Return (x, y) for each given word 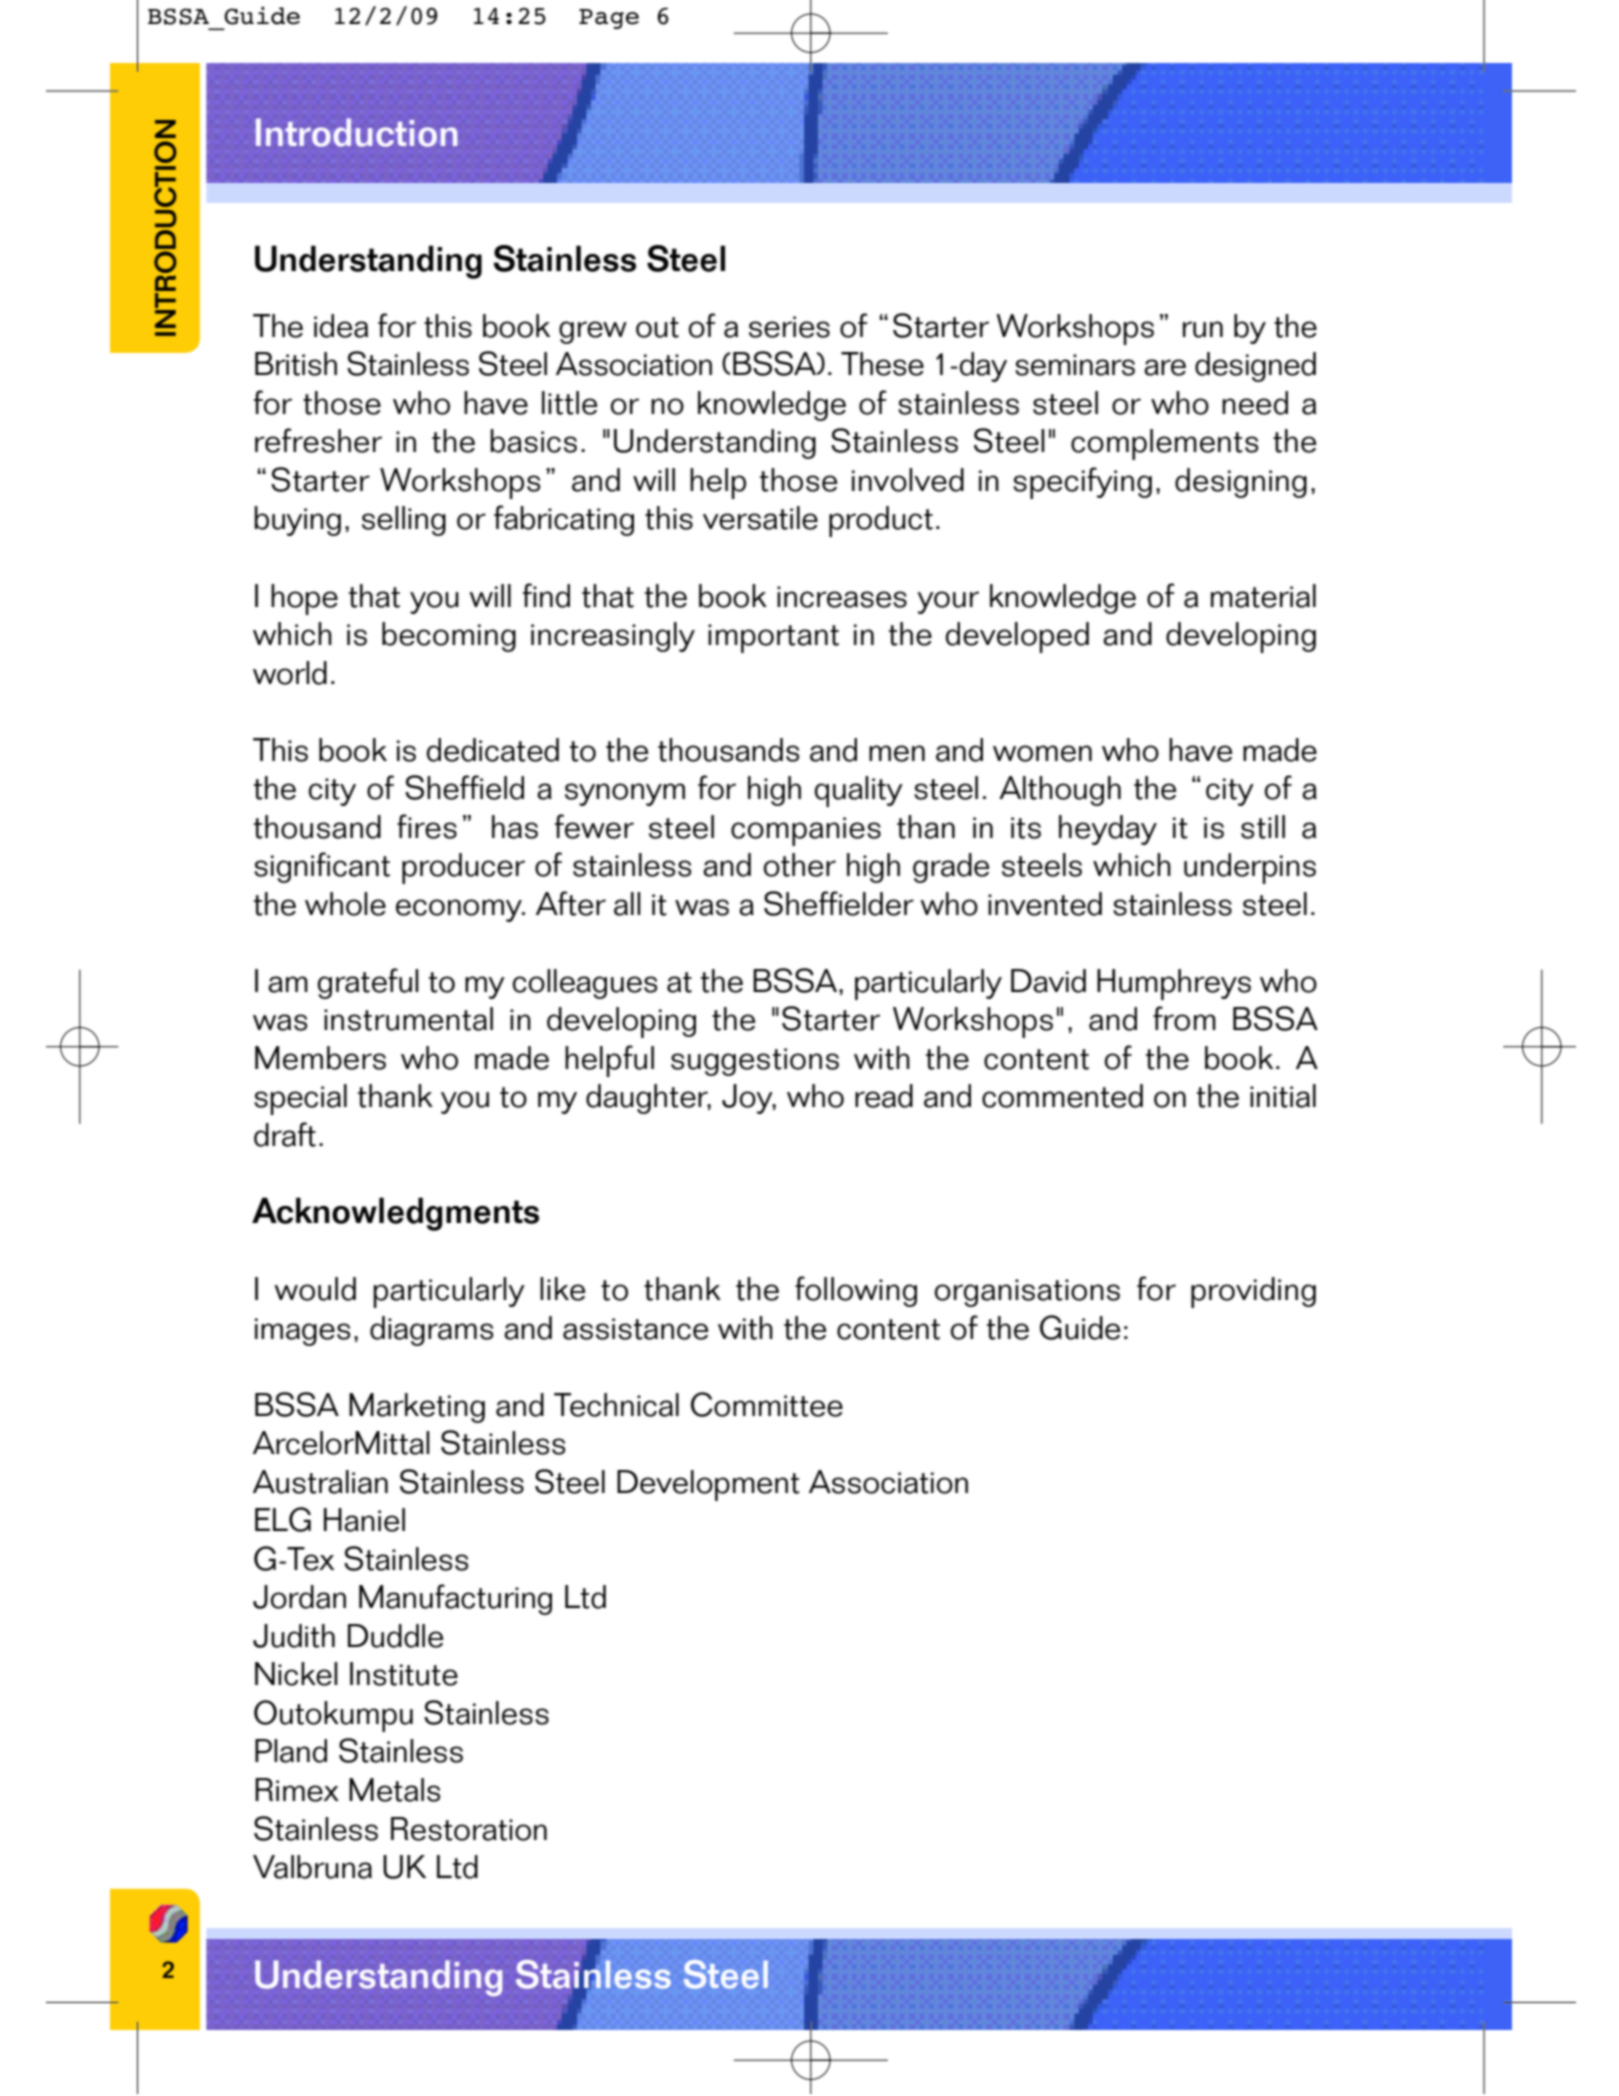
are (1165, 367)
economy (460, 910)
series (789, 327)
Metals (394, 1790)
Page (609, 19)
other (800, 865)
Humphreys (1174, 984)
